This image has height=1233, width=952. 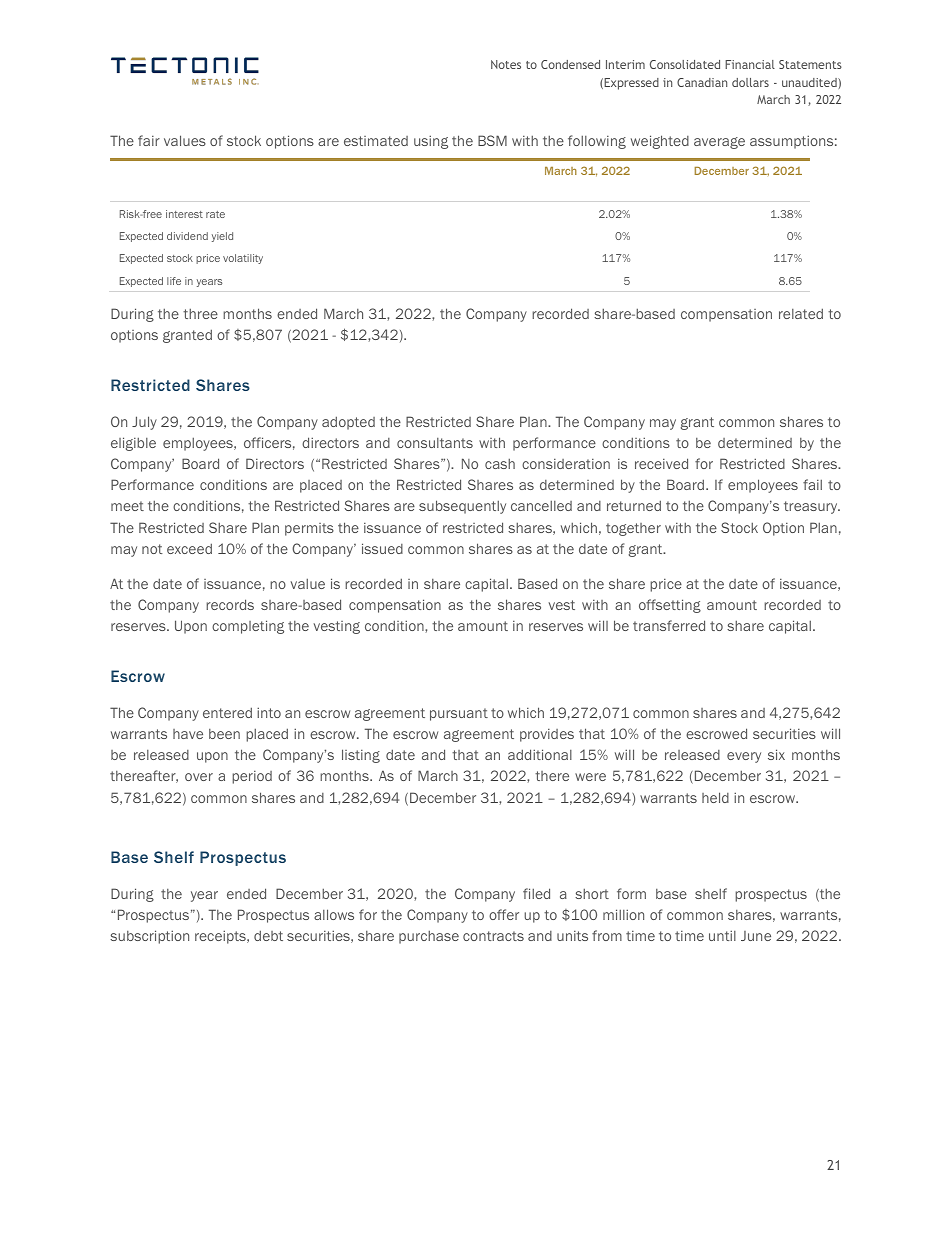 I want to click on related, so click(x=801, y=313).
